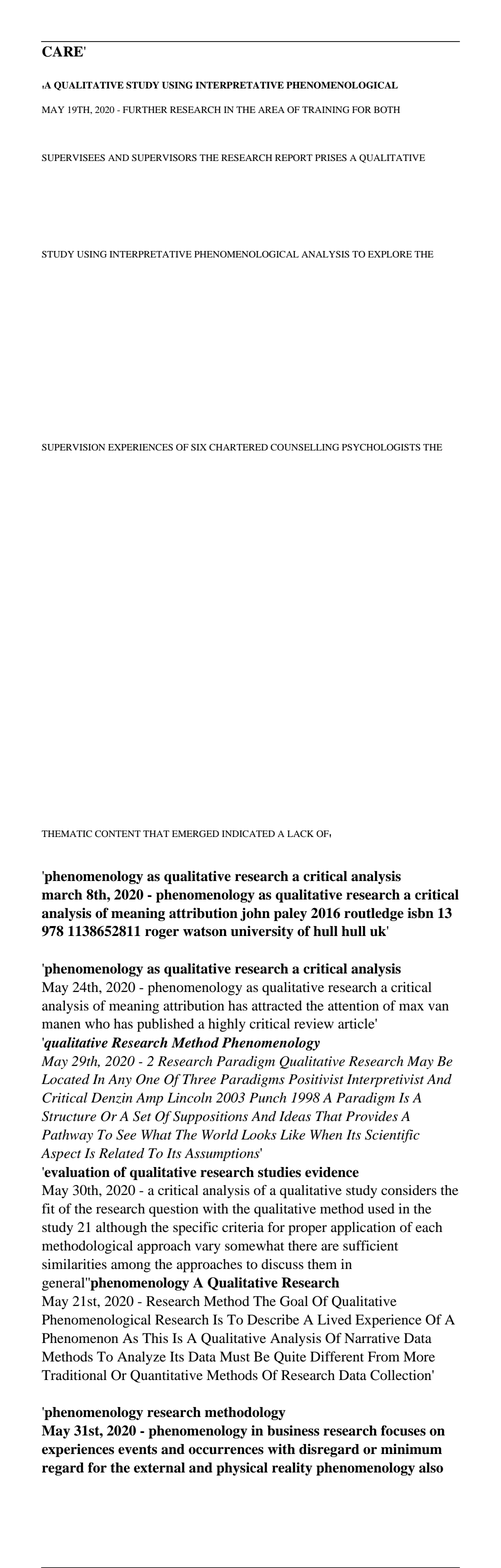 The image size is (501, 1568). I want to click on BOTH, so click(387, 110).
